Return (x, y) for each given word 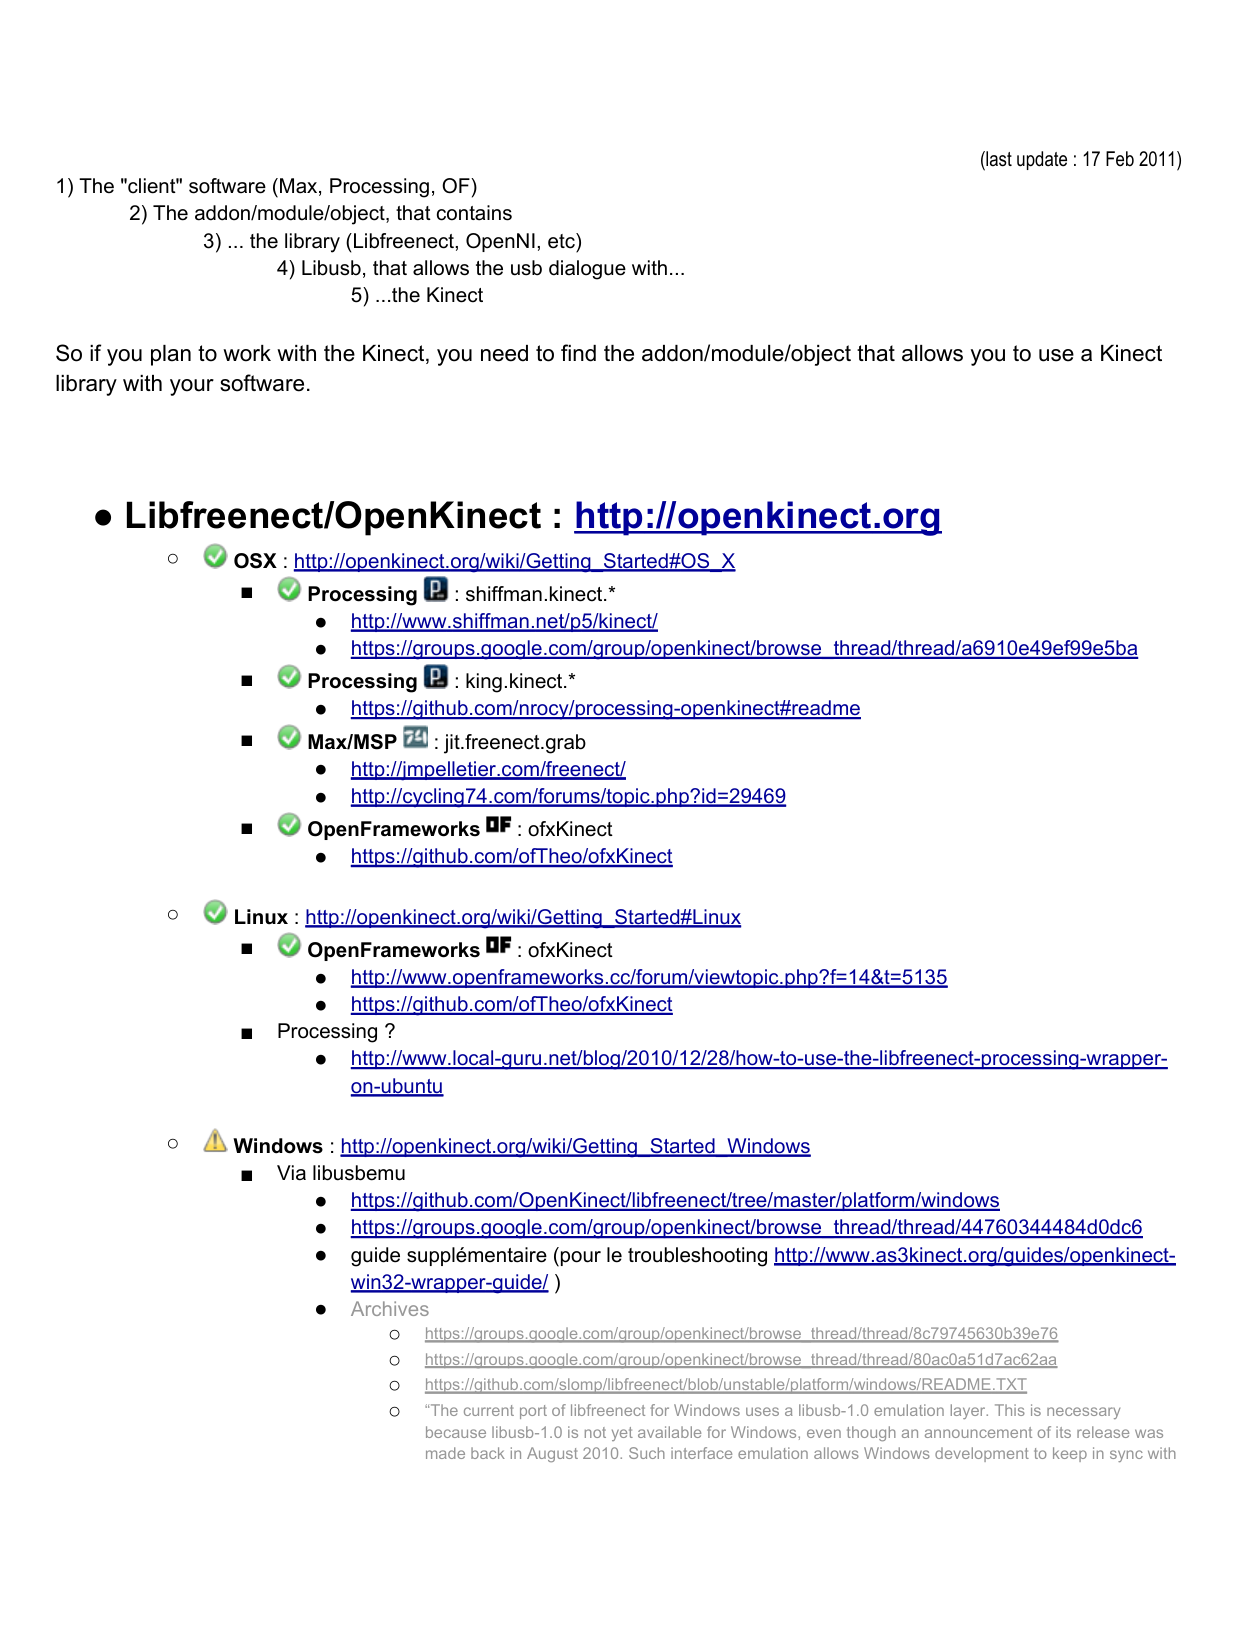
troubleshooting (697, 1257)
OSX (255, 561)
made (445, 1453)
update (1042, 160)
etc (562, 241)
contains (474, 213)
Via (291, 1173)
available (669, 1432)
